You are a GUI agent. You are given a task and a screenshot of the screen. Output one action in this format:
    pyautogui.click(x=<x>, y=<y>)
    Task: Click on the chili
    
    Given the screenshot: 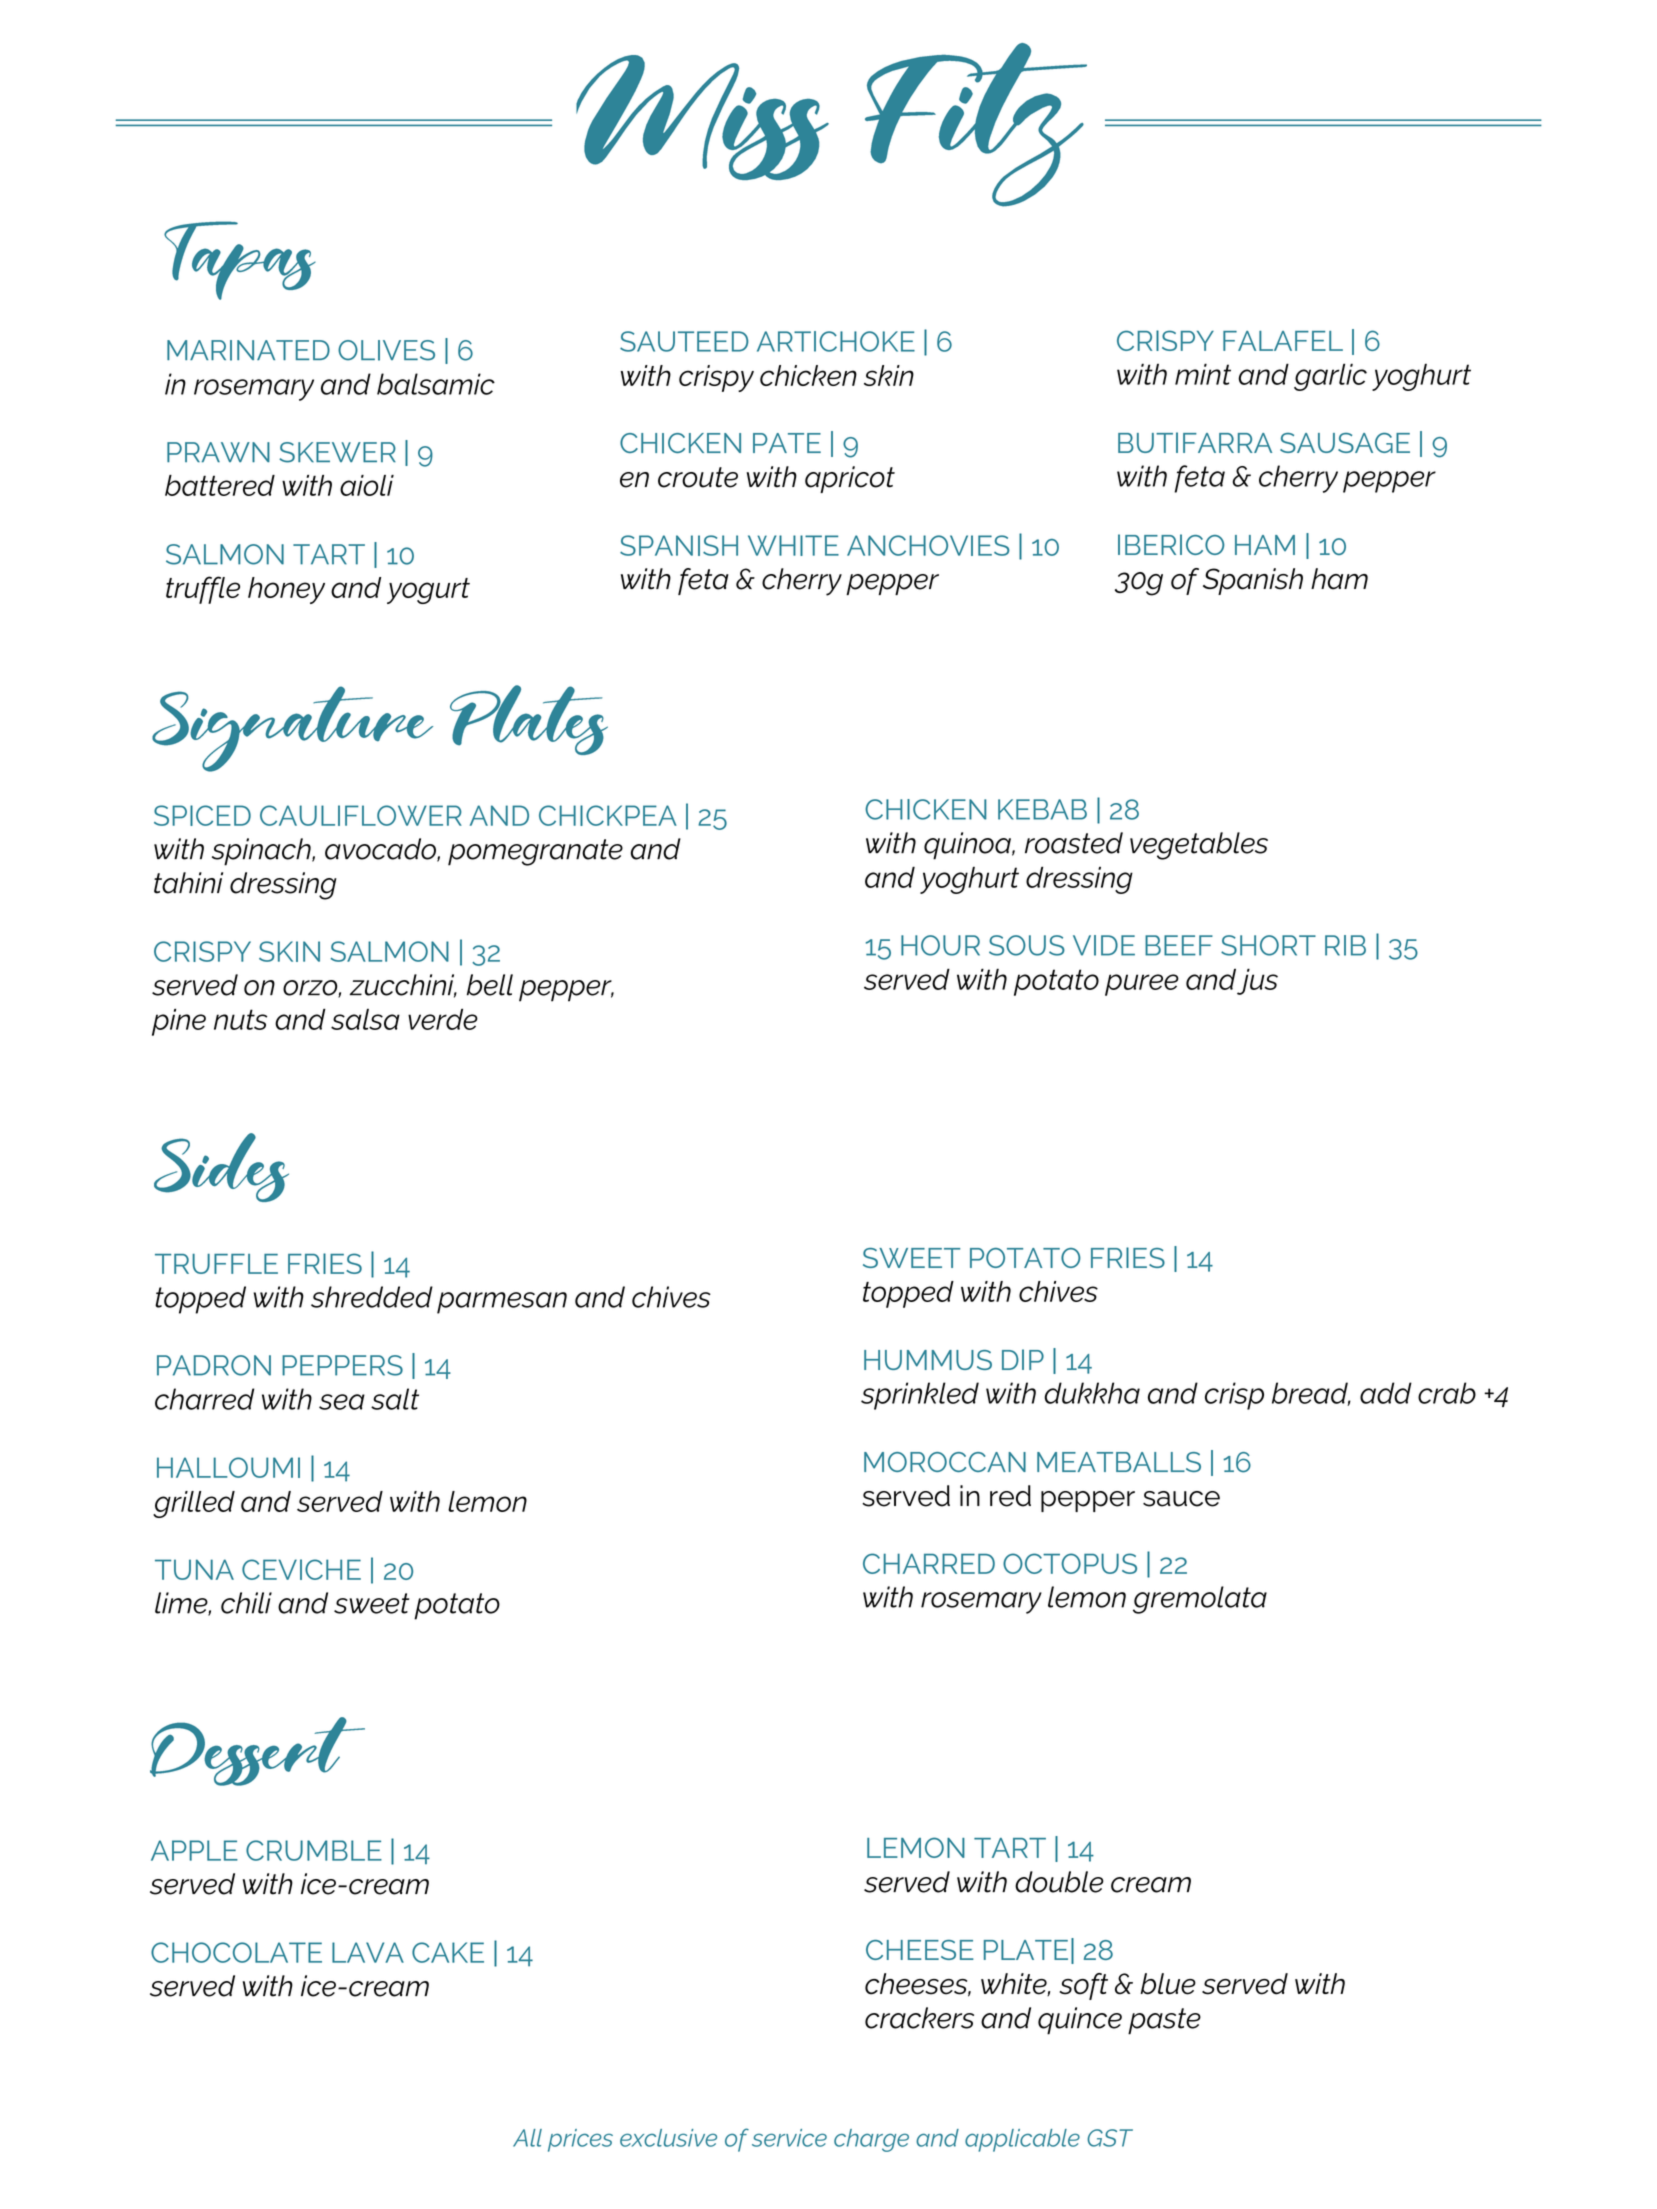 What is the action you would take?
    pyautogui.click(x=246, y=1603)
